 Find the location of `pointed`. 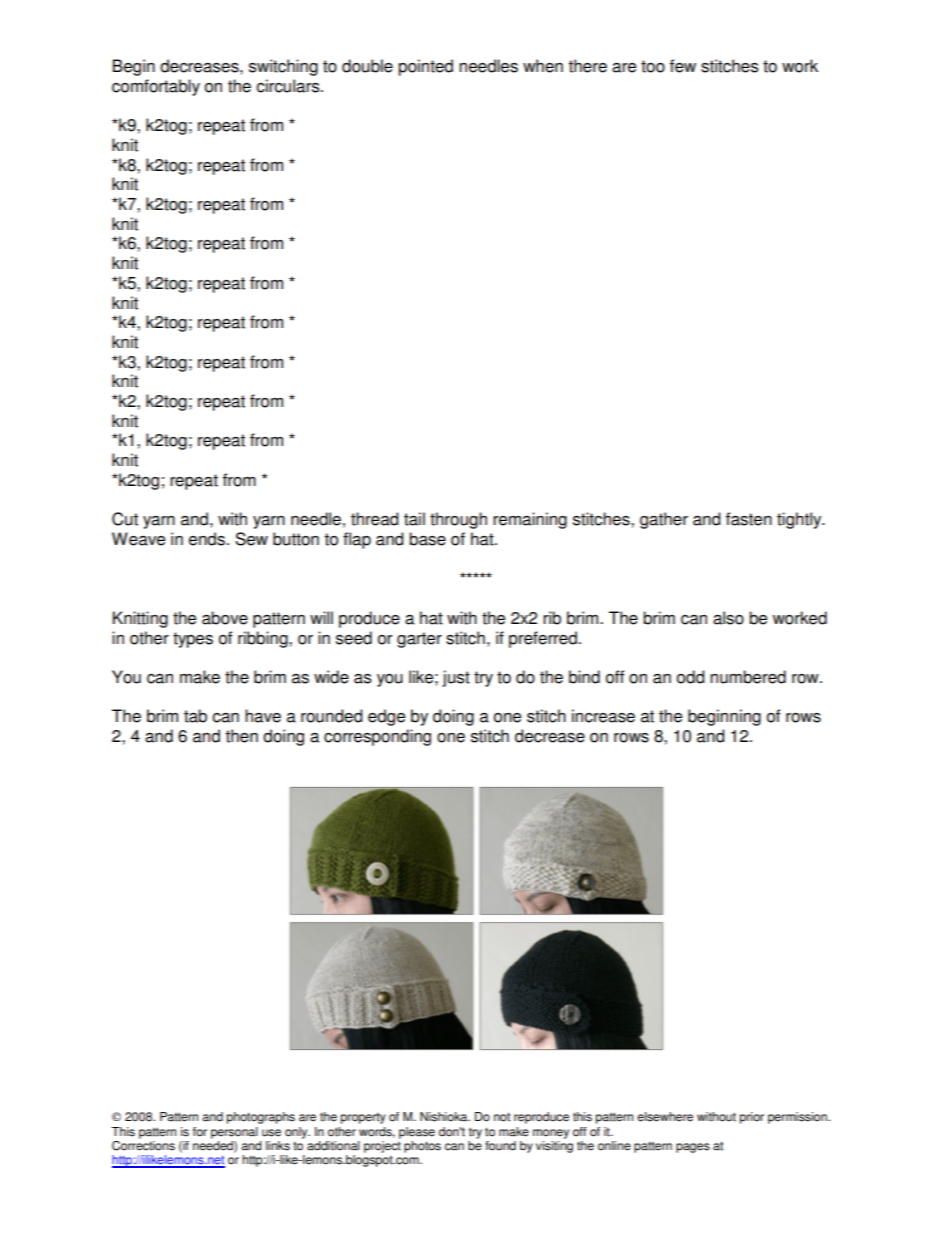

pointed is located at coordinates (425, 67).
